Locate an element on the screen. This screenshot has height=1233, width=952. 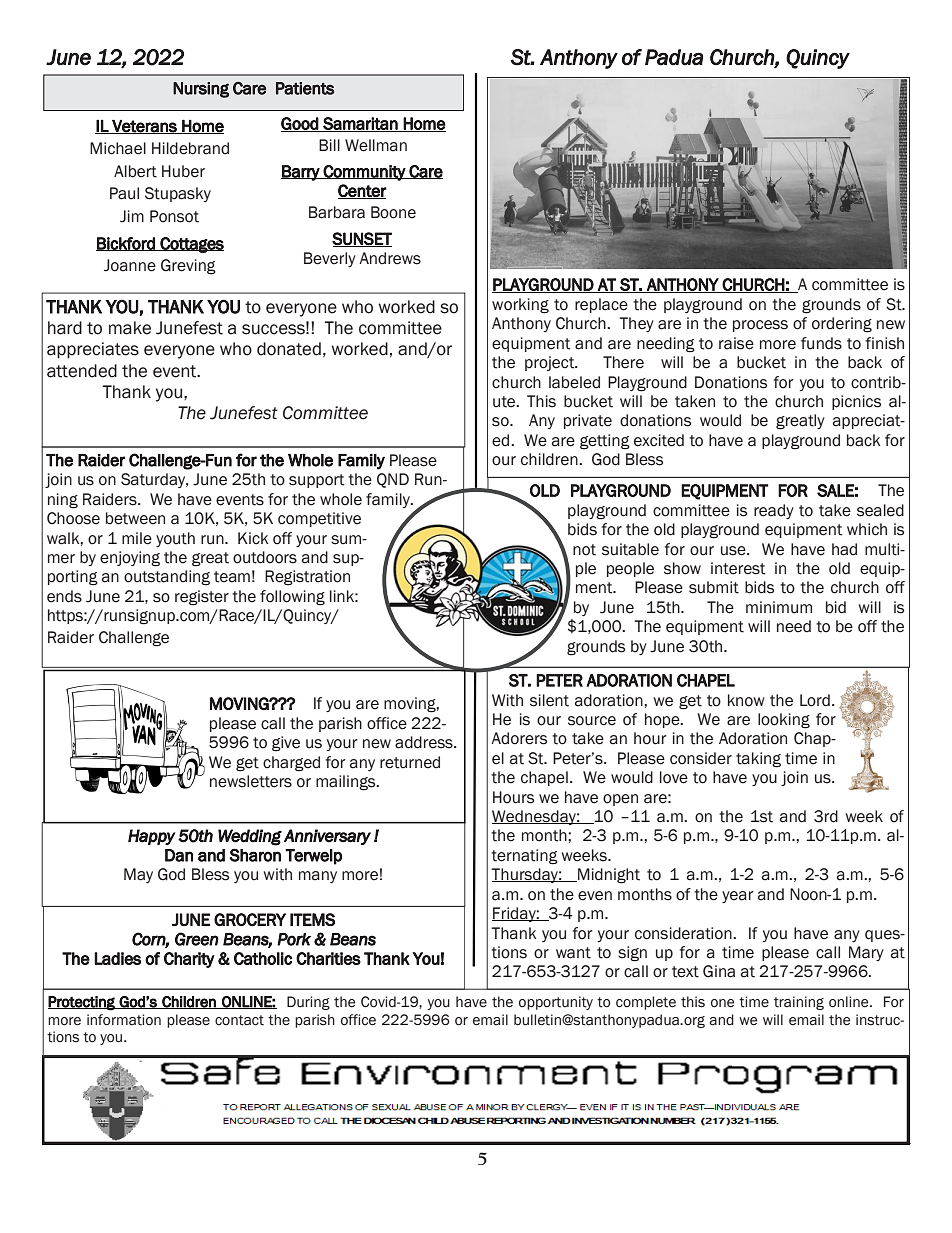
opportunity is located at coordinates (556, 1003).
